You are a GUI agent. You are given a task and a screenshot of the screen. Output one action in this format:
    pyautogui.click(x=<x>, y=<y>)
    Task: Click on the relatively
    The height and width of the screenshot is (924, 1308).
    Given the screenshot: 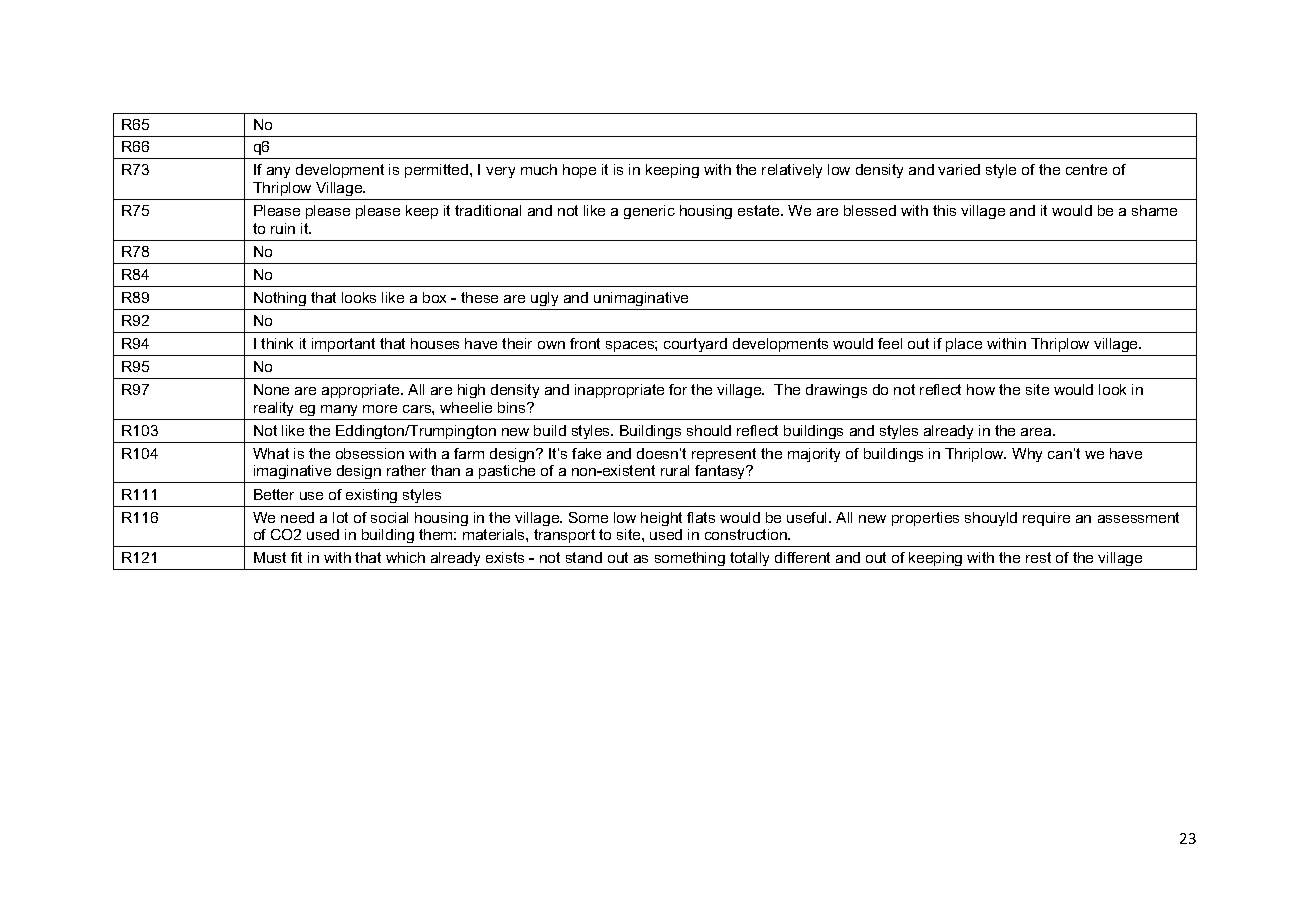 What is the action you would take?
    pyautogui.click(x=792, y=171)
